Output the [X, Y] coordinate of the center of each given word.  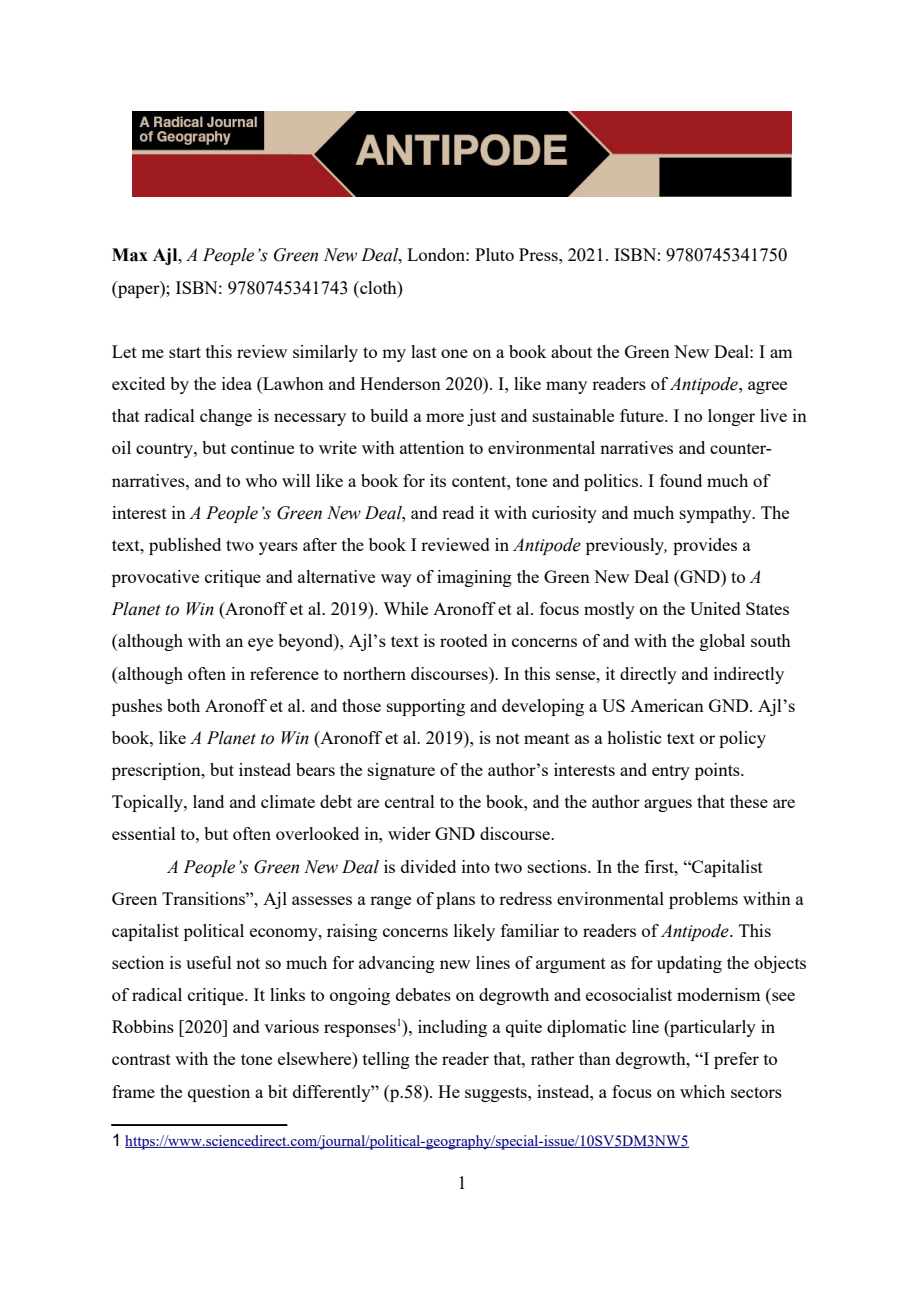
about [571, 351]
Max [130, 255]
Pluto [494, 254]
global [722, 642]
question [219, 1093]
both [183, 705]
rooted [464, 640]
